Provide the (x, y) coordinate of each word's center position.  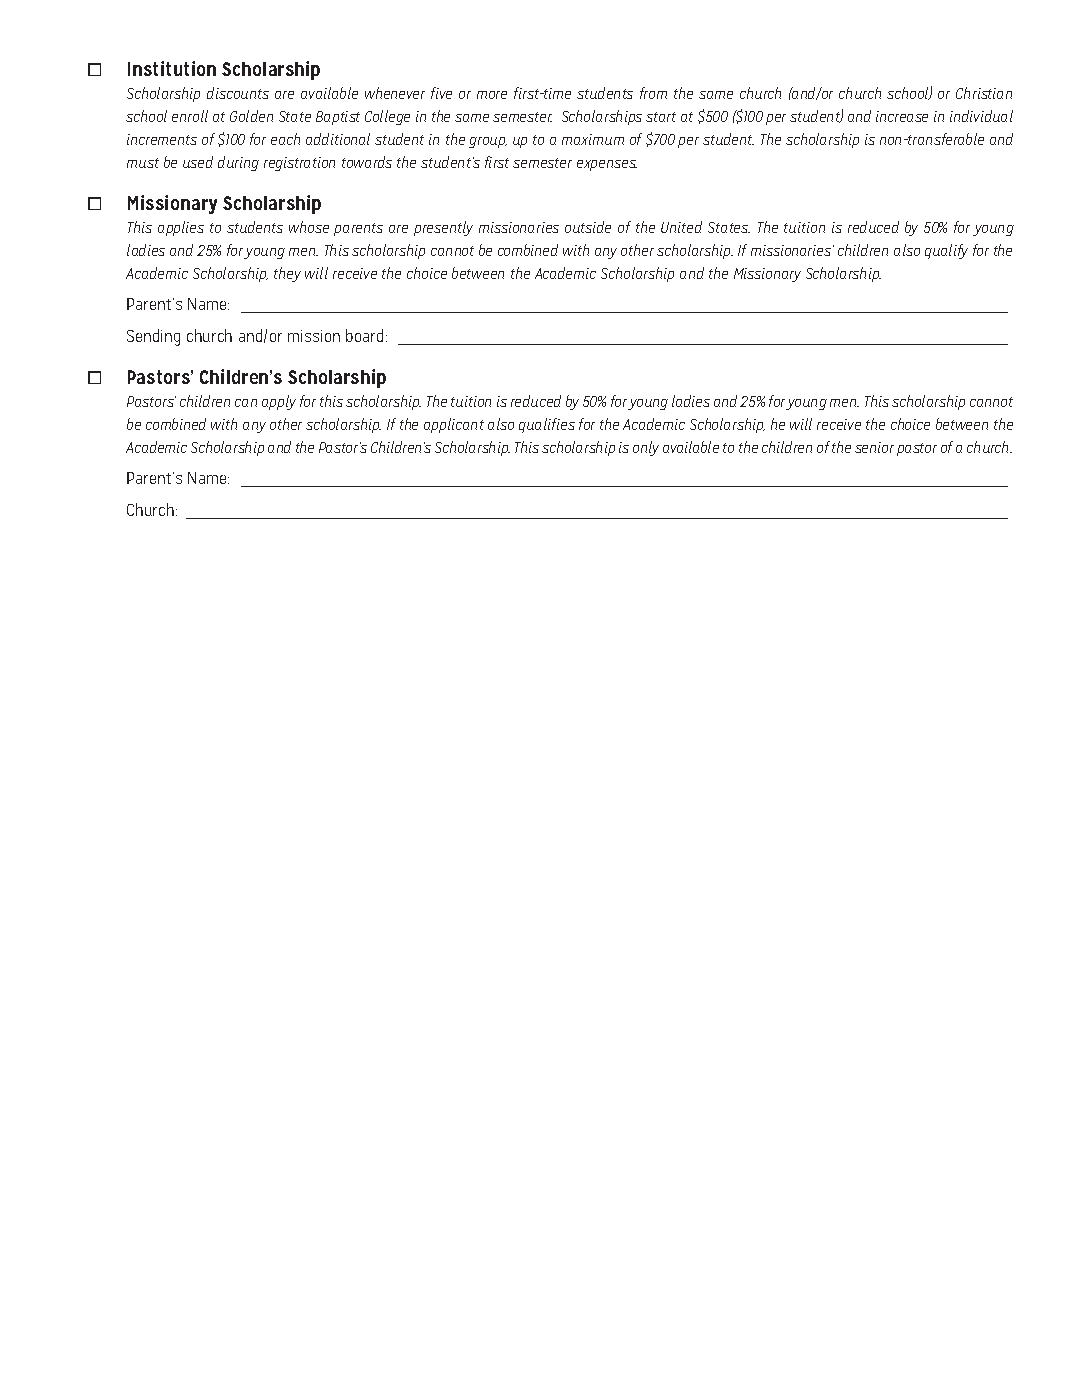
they (287, 274)
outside (588, 227)
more (492, 95)
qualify (946, 251)
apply (279, 402)
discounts (238, 93)
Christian (984, 93)
